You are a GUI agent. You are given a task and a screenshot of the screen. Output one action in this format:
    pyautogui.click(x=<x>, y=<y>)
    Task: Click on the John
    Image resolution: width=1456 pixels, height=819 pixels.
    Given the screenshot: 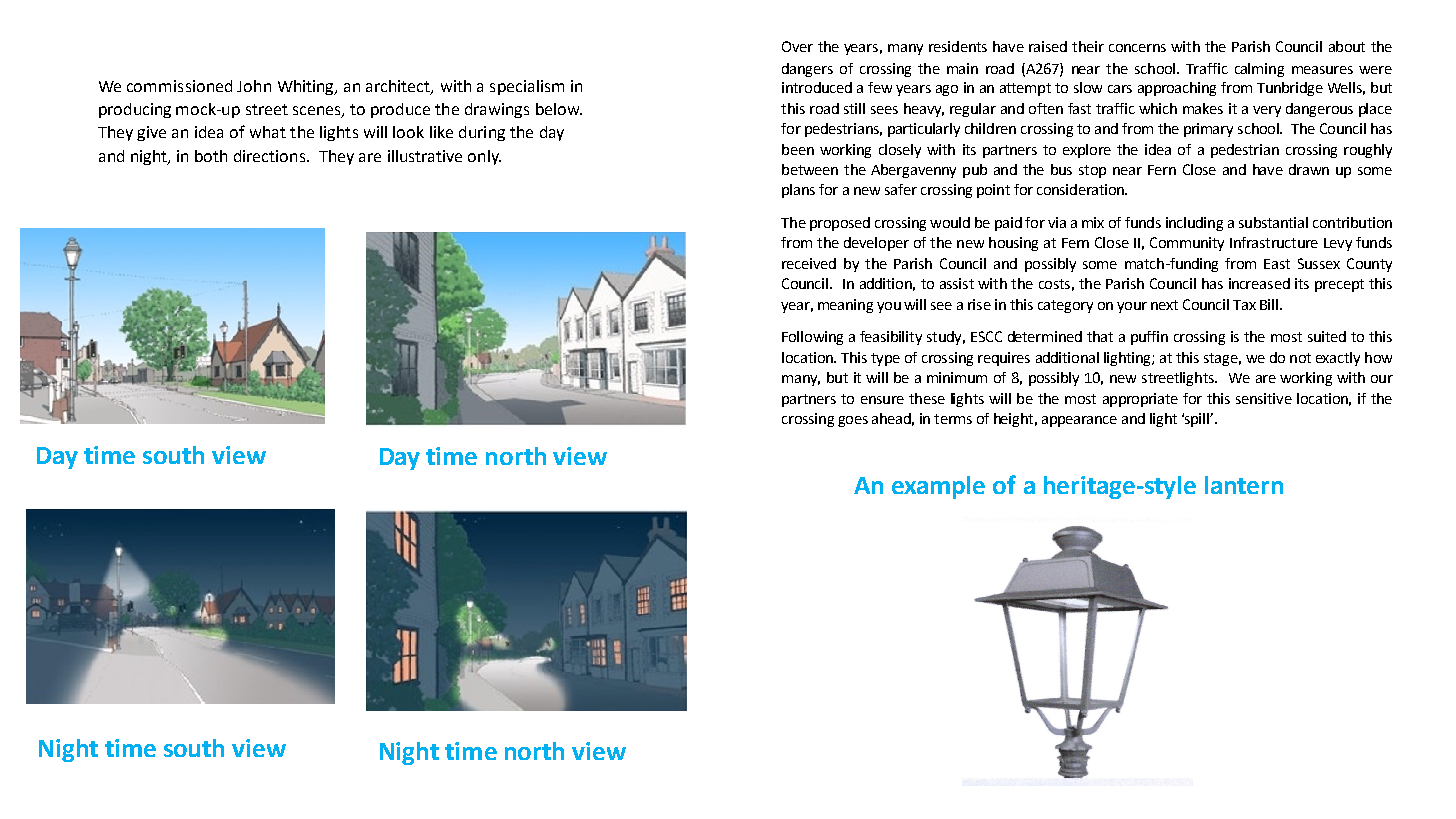 What is the action you would take?
    pyautogui.click(x=254, y=86)
